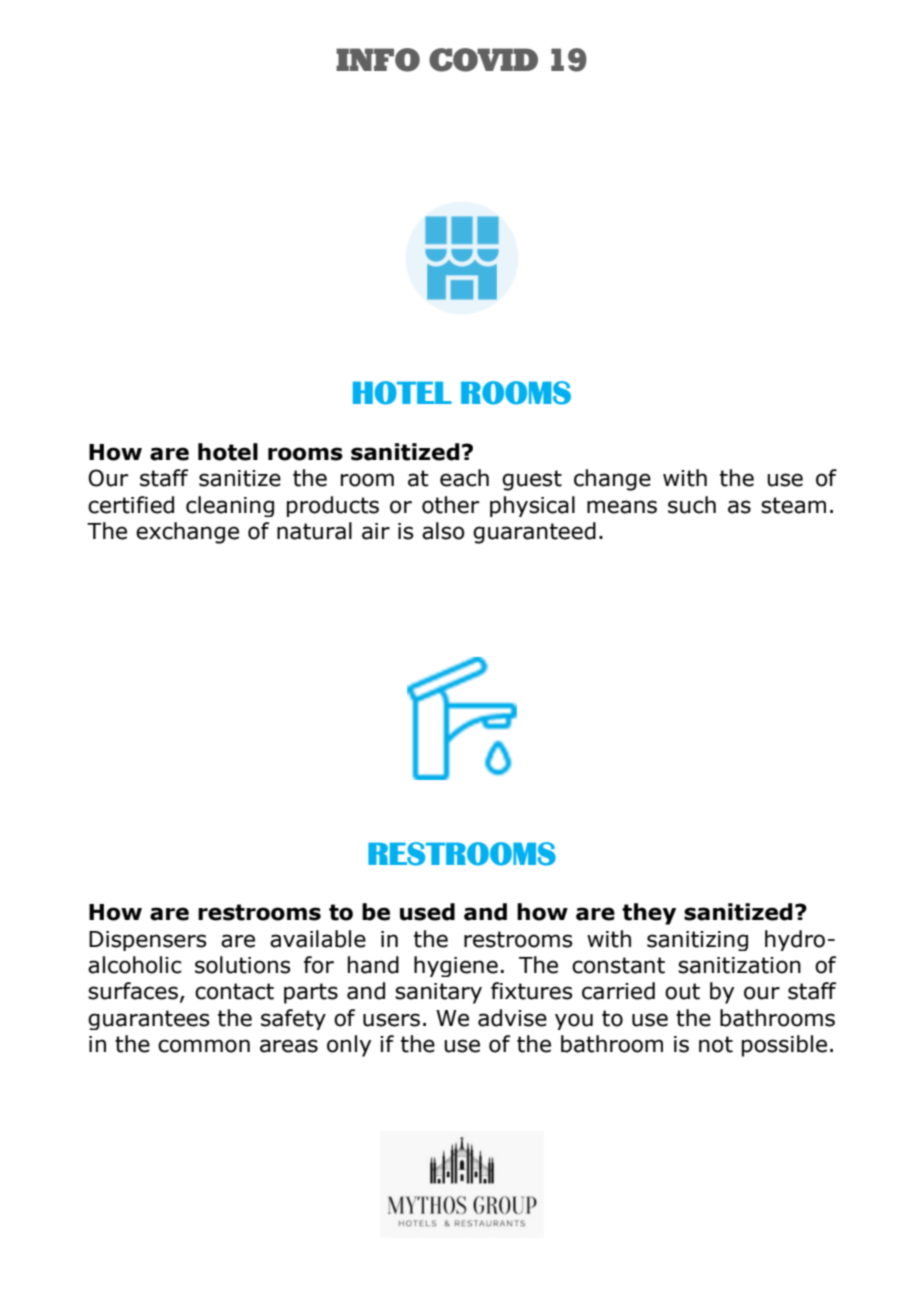 The height and width of the screenshot is (1308, 924). I want to click on INFO, so click(378, 60).
